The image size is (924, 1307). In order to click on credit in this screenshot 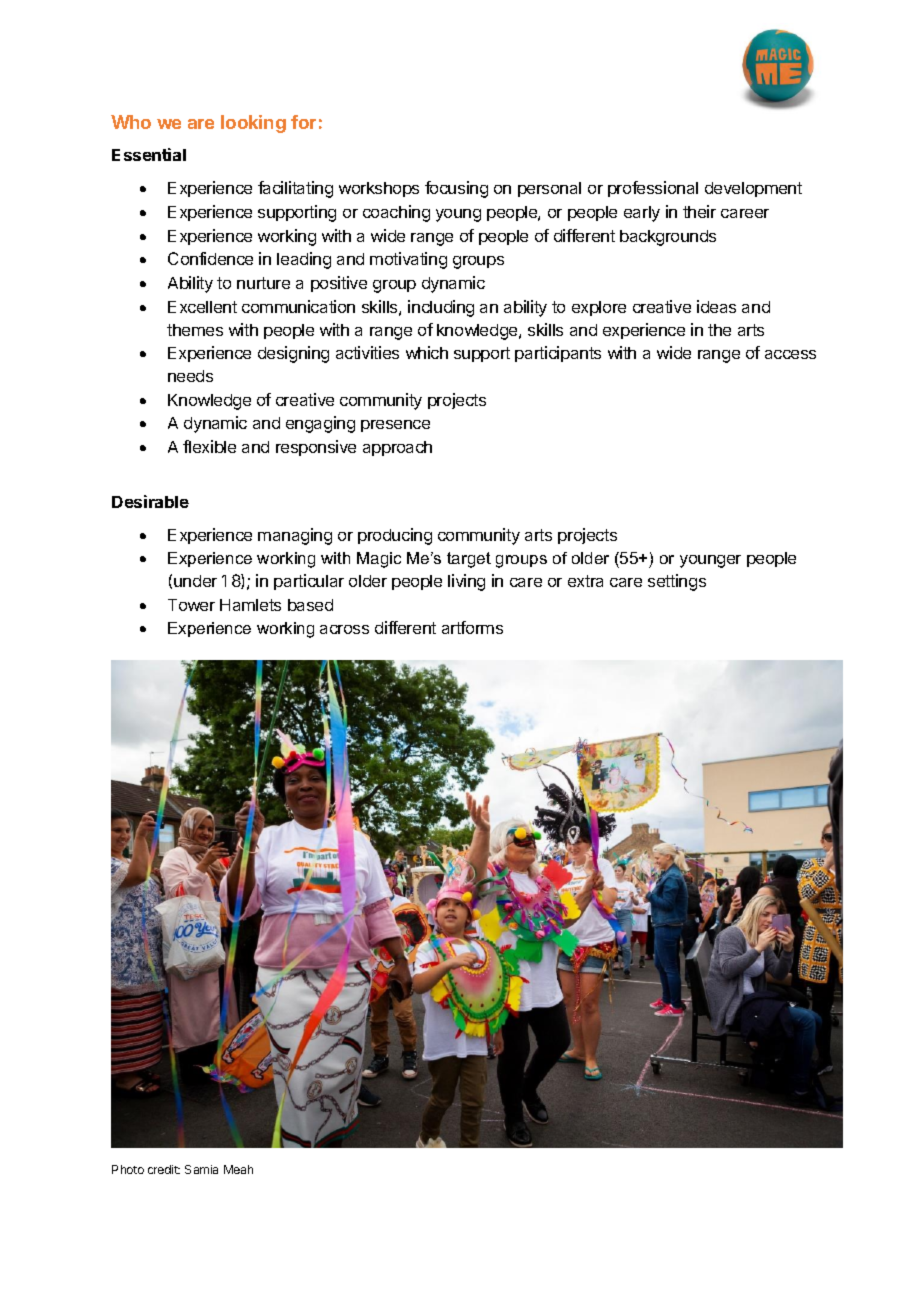, I will do `click(164, 1169)`.
